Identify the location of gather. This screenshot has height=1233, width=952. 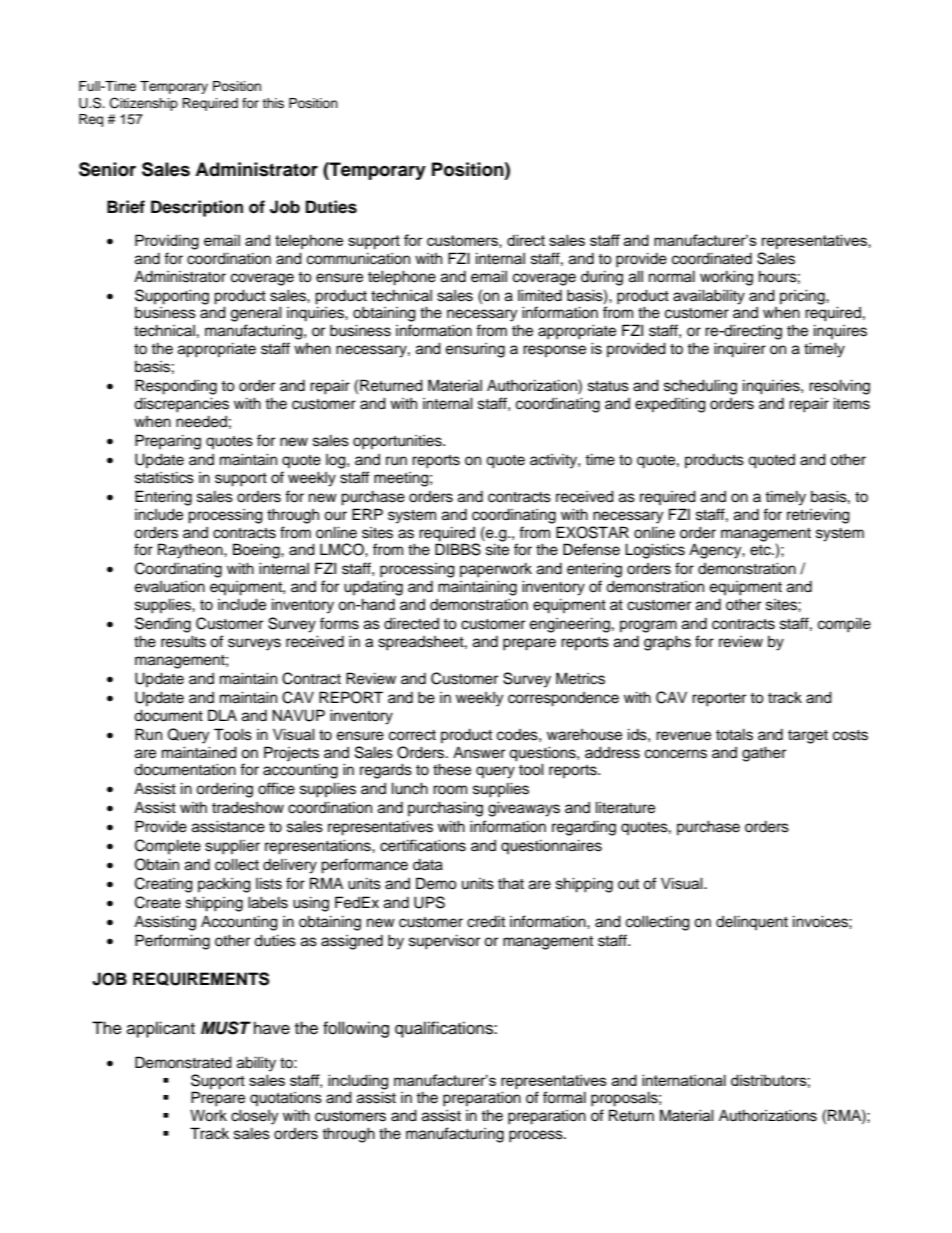
(764, 754).
